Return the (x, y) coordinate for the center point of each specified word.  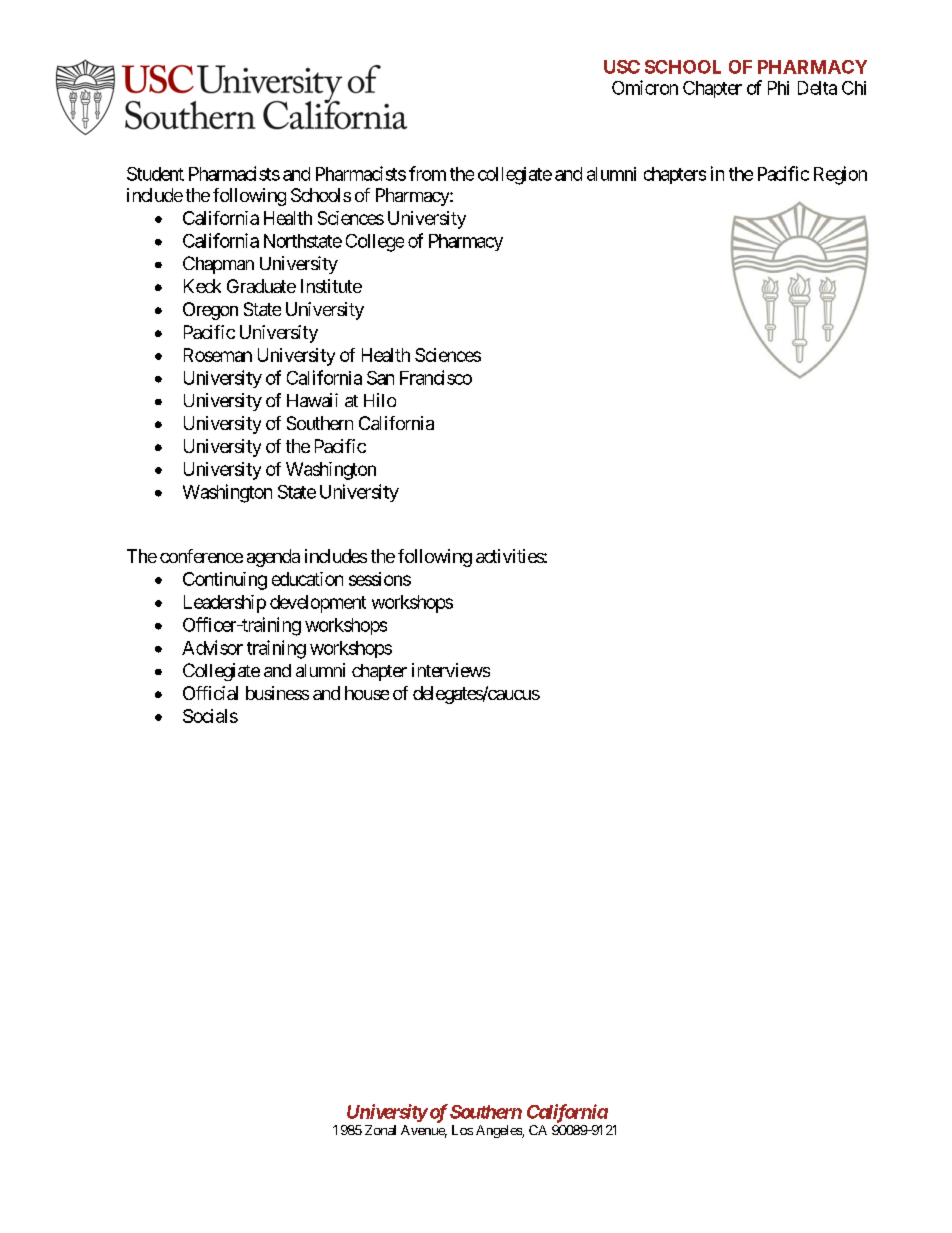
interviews (451, 670)
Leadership (225, 604)
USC (622, 67)
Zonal (380, 1130)
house (367, 693)
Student (155, 174)
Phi (778, 88)
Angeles (499, 1131)
